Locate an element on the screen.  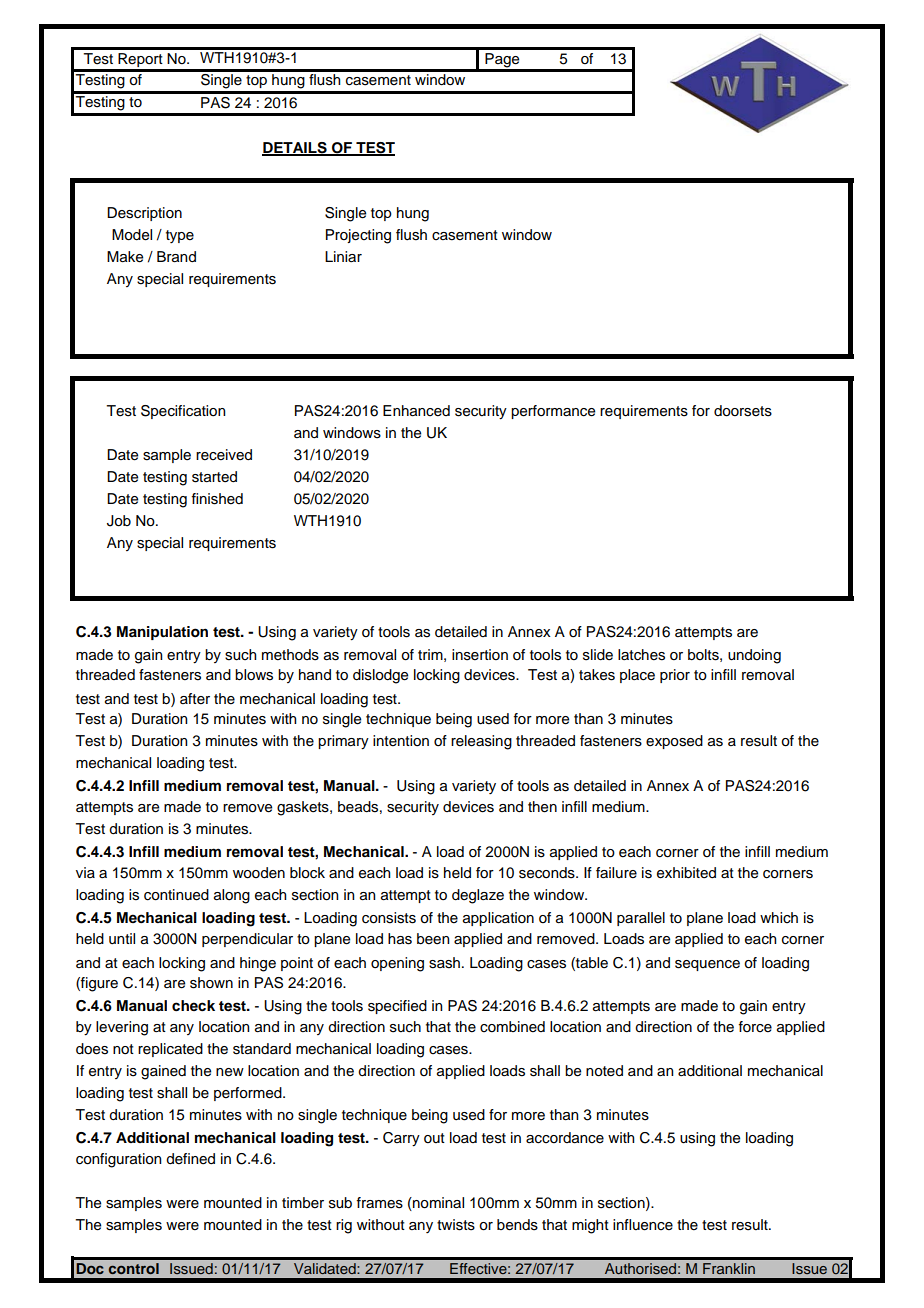
defined is located at coordinates (190, 1159).
